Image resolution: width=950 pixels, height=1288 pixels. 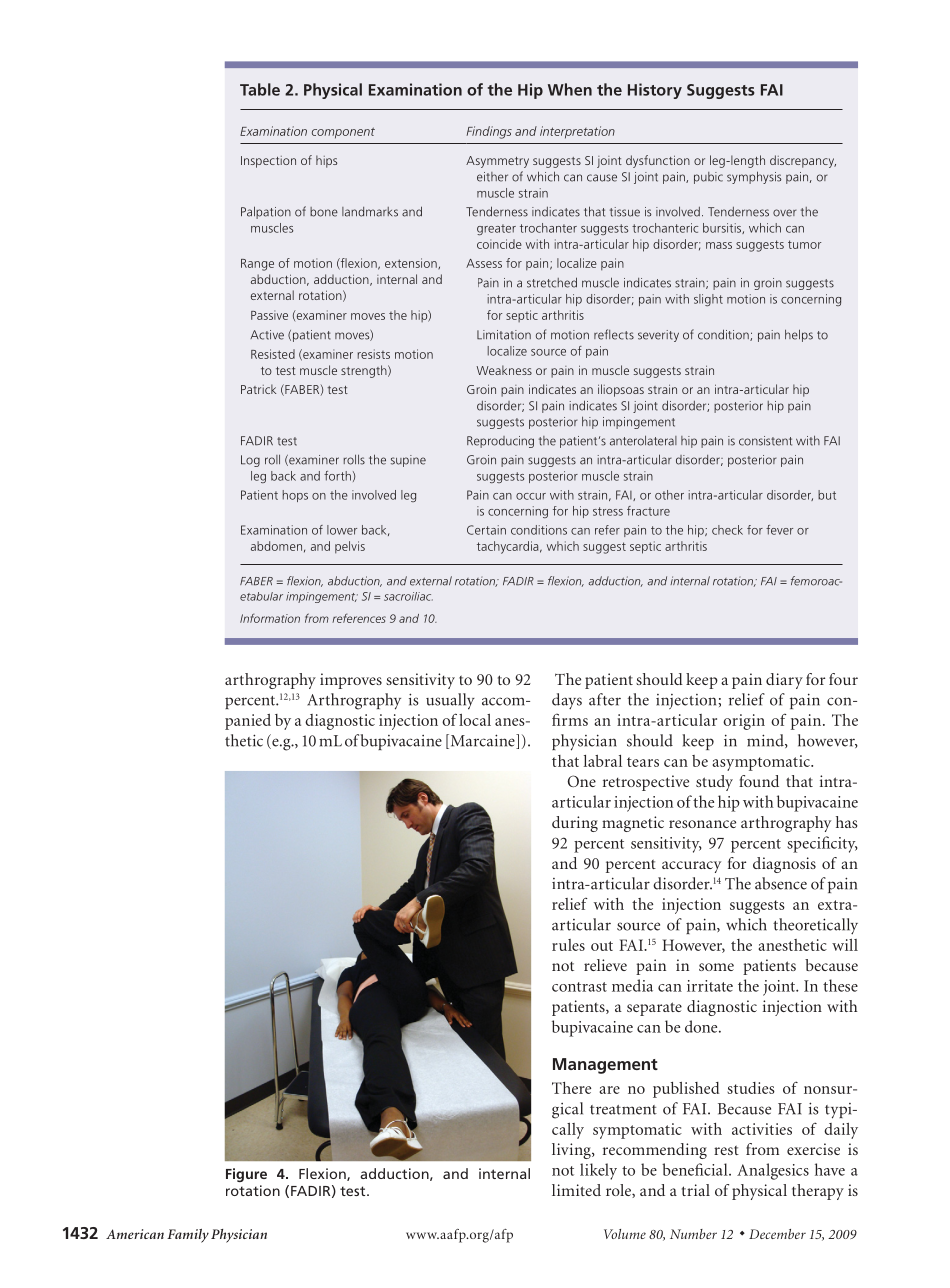 I want to click on Figure, so click(x=246, y=1175).
